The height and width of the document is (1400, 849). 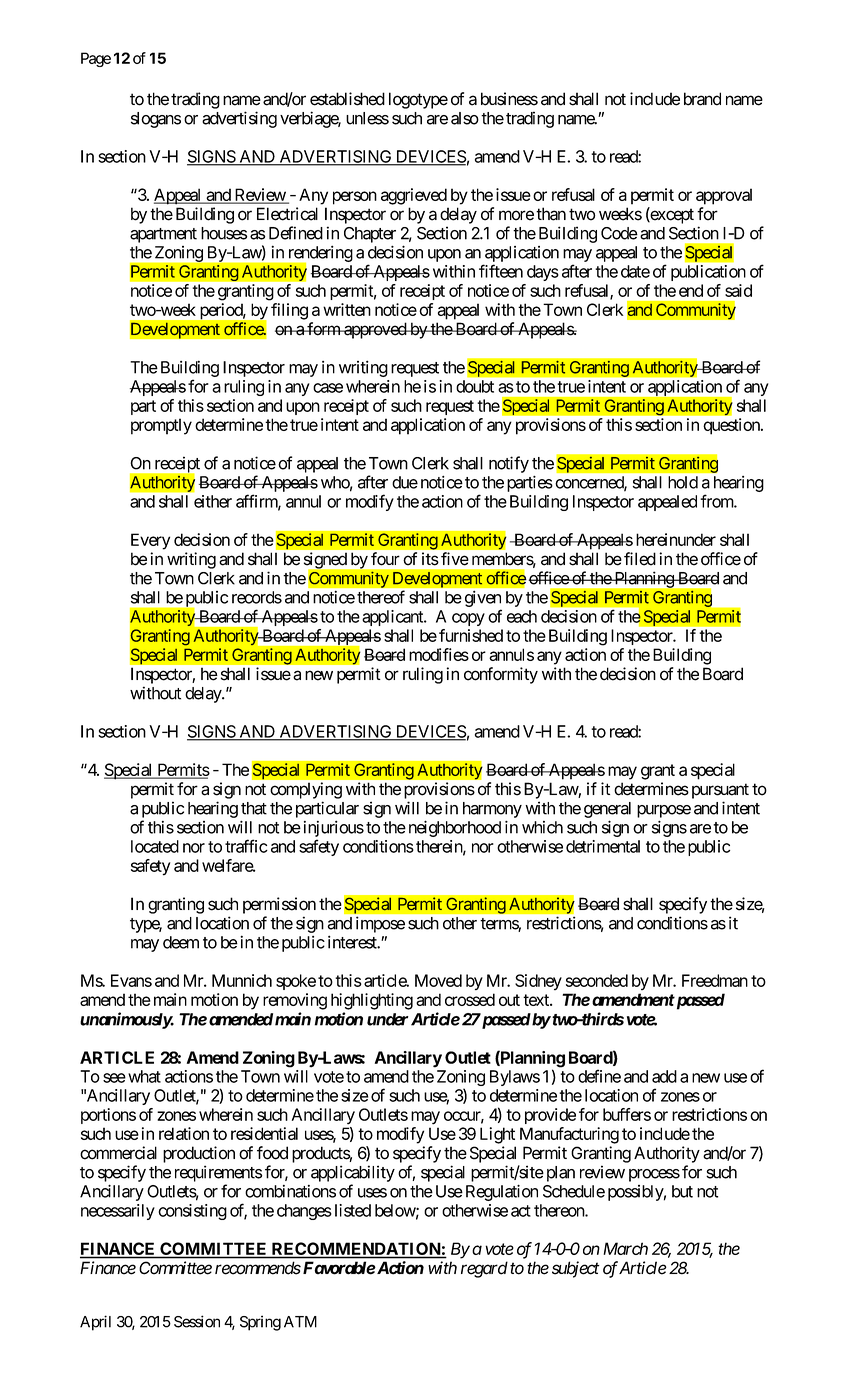 What do you see at coordinates (465, 118) in the document?
I see `also` at bounding box center [465, 118].
